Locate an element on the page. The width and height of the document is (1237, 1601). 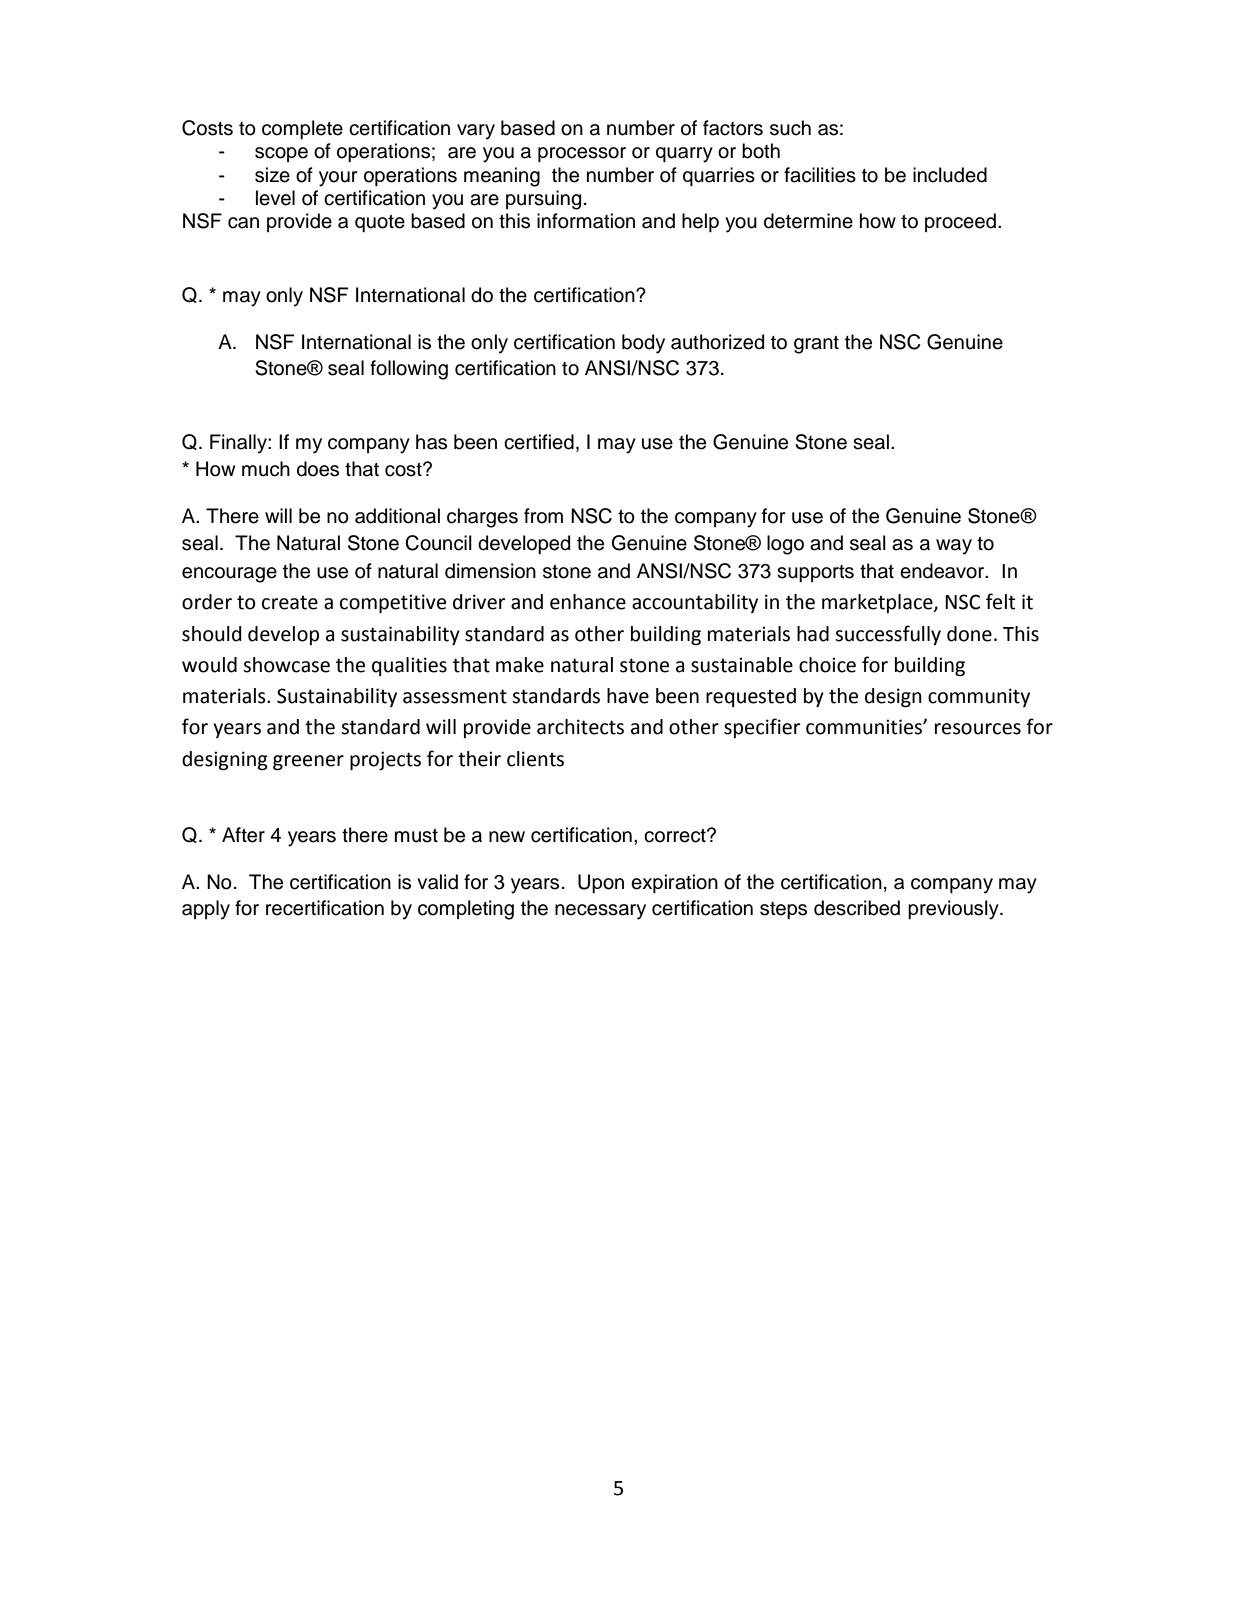
grant is located at coordinates (816, 345).
